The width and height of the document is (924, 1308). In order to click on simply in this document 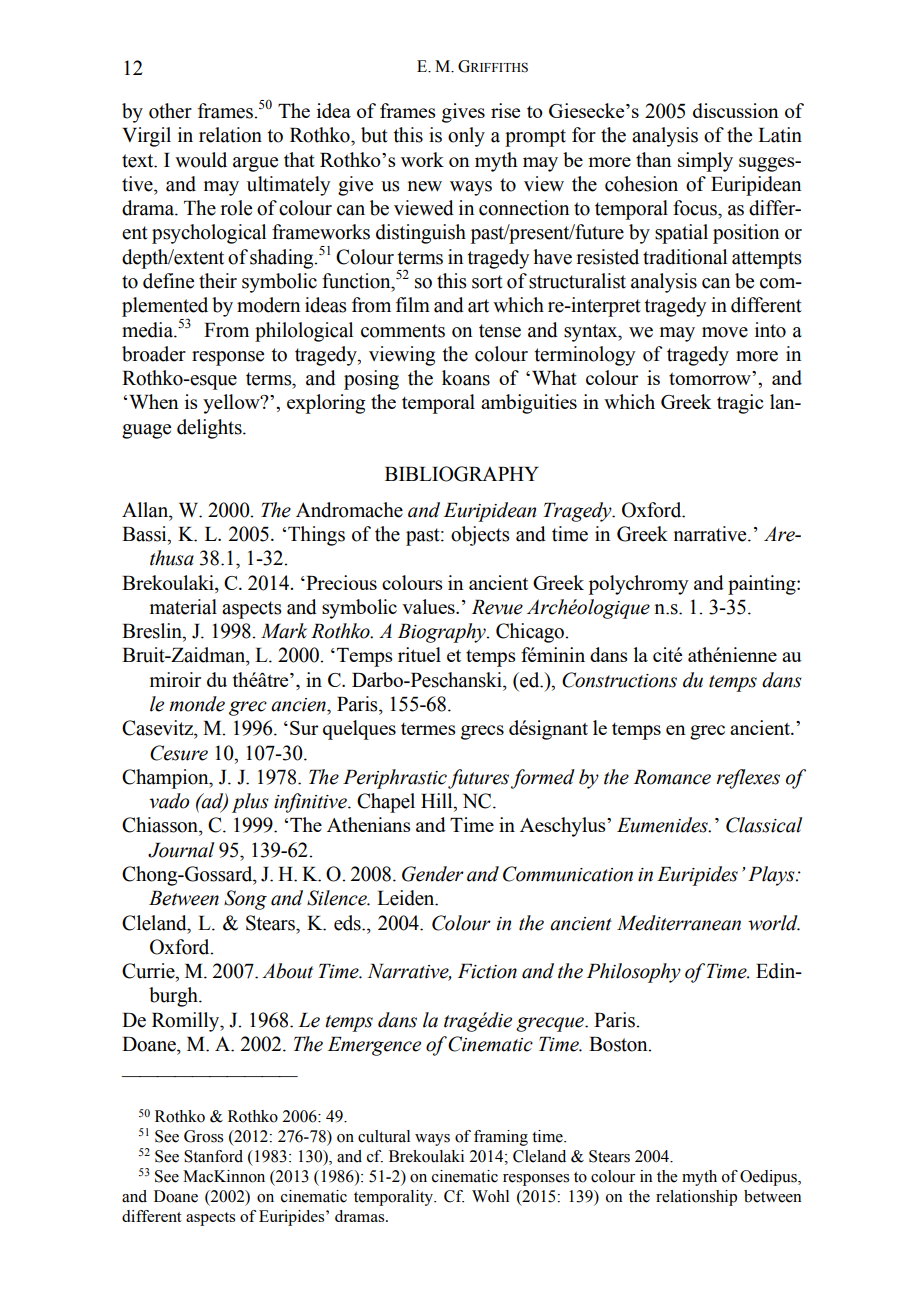, I will do `click(705, 162)`.
